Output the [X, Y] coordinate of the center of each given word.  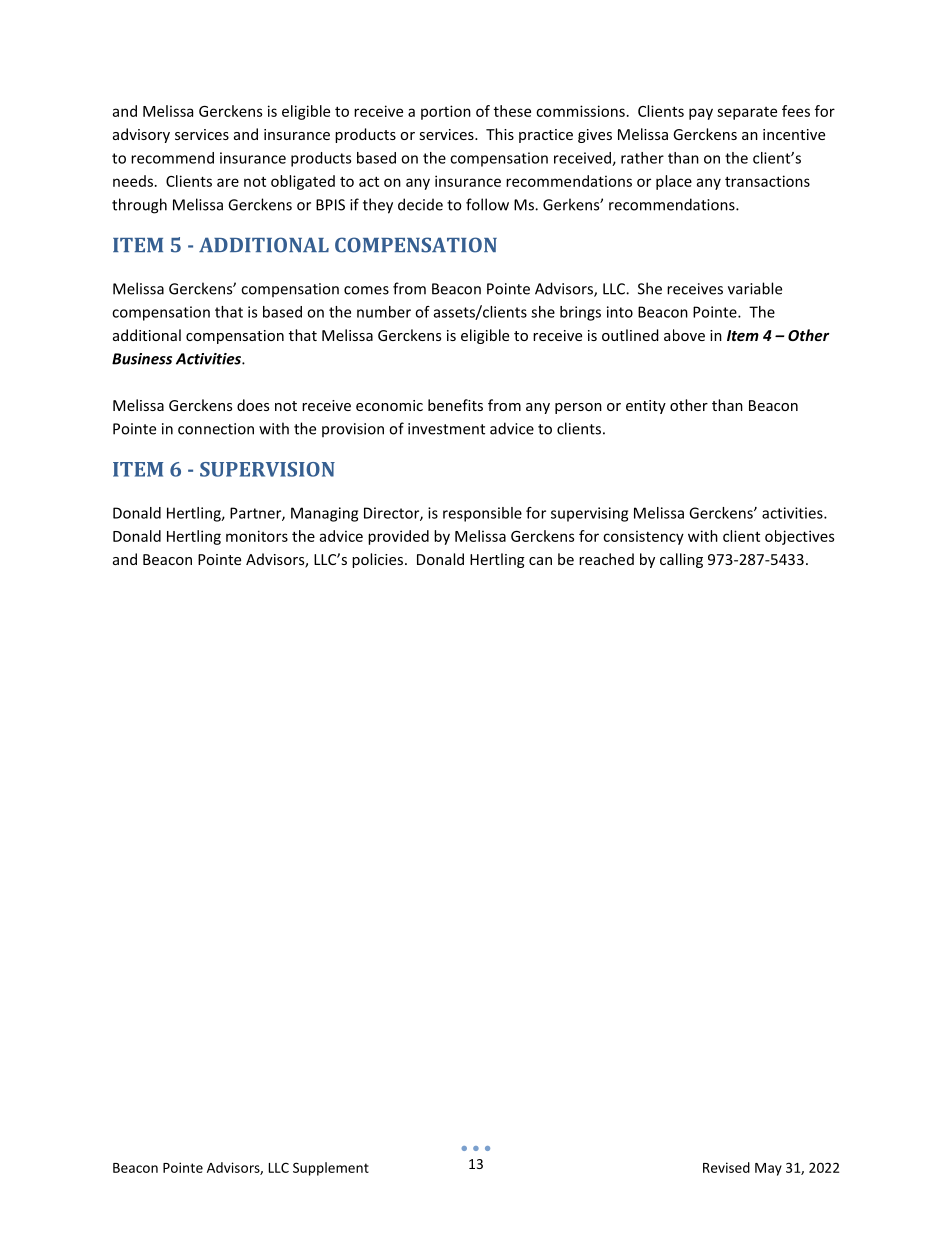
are [228, 182]
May [768, 1169]
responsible [482, 514]
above [684, 335]
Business [142, 359]
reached [606, 559]
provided [398, 537]
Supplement [331, 1169]
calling [681, 560]
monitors [257, 536]
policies [377, 560]
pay [701, 114]
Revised [726, 1167]
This [500, 134]
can [540, 561]
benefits [455, 405]
